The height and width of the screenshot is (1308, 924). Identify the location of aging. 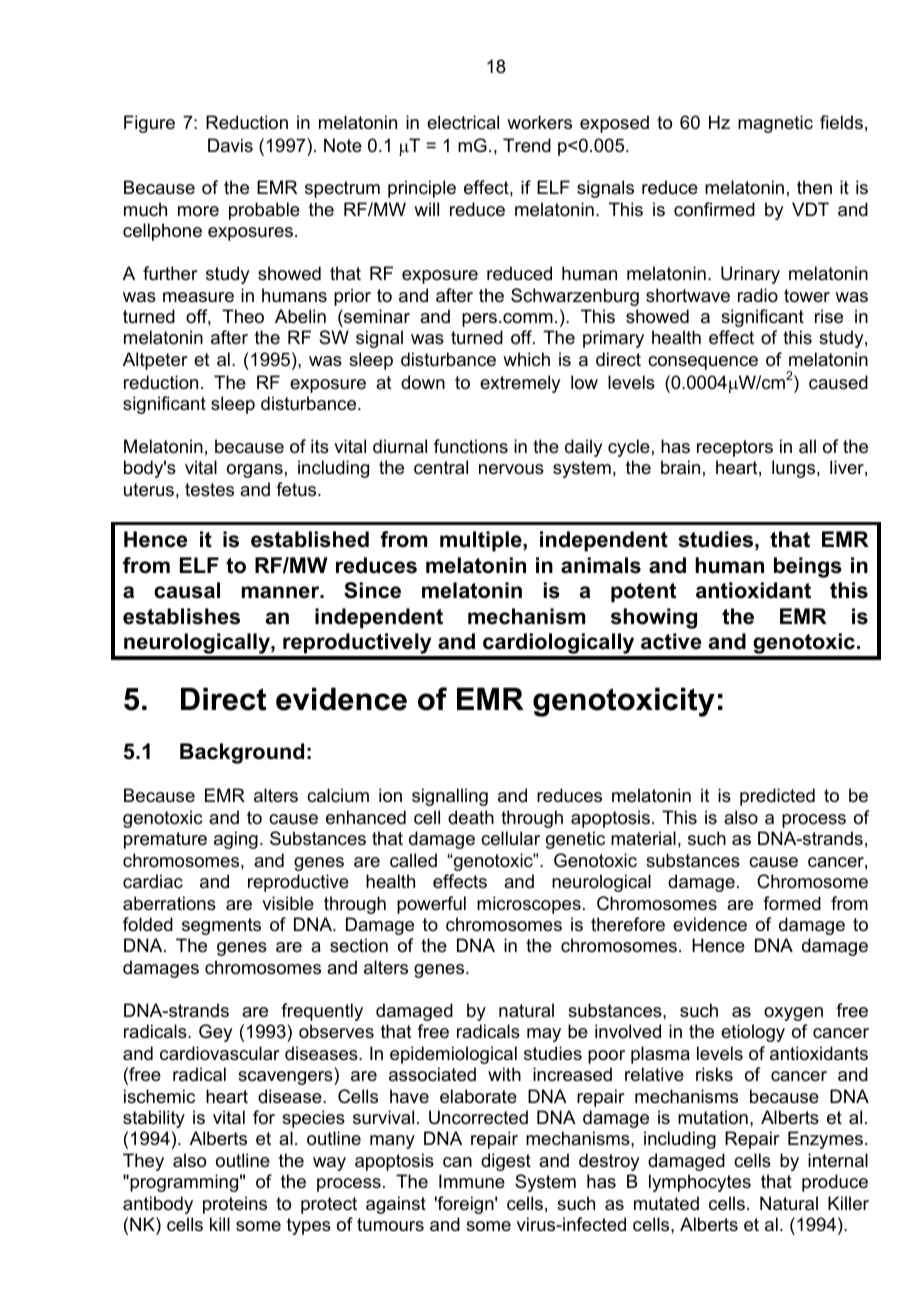
(236, 840).
